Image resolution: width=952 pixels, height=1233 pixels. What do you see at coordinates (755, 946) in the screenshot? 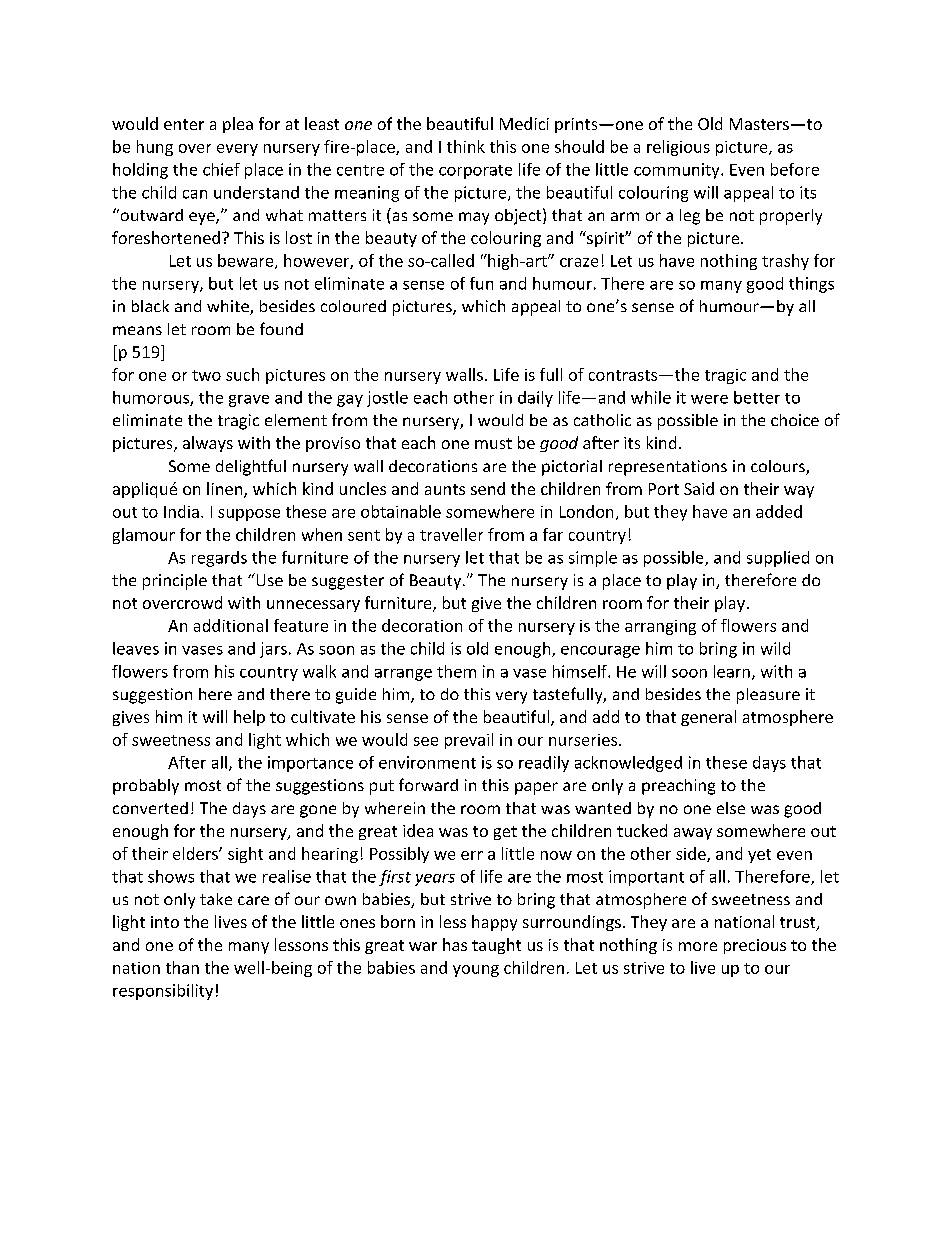
I see `precious` at bounding box center [755, 946].
